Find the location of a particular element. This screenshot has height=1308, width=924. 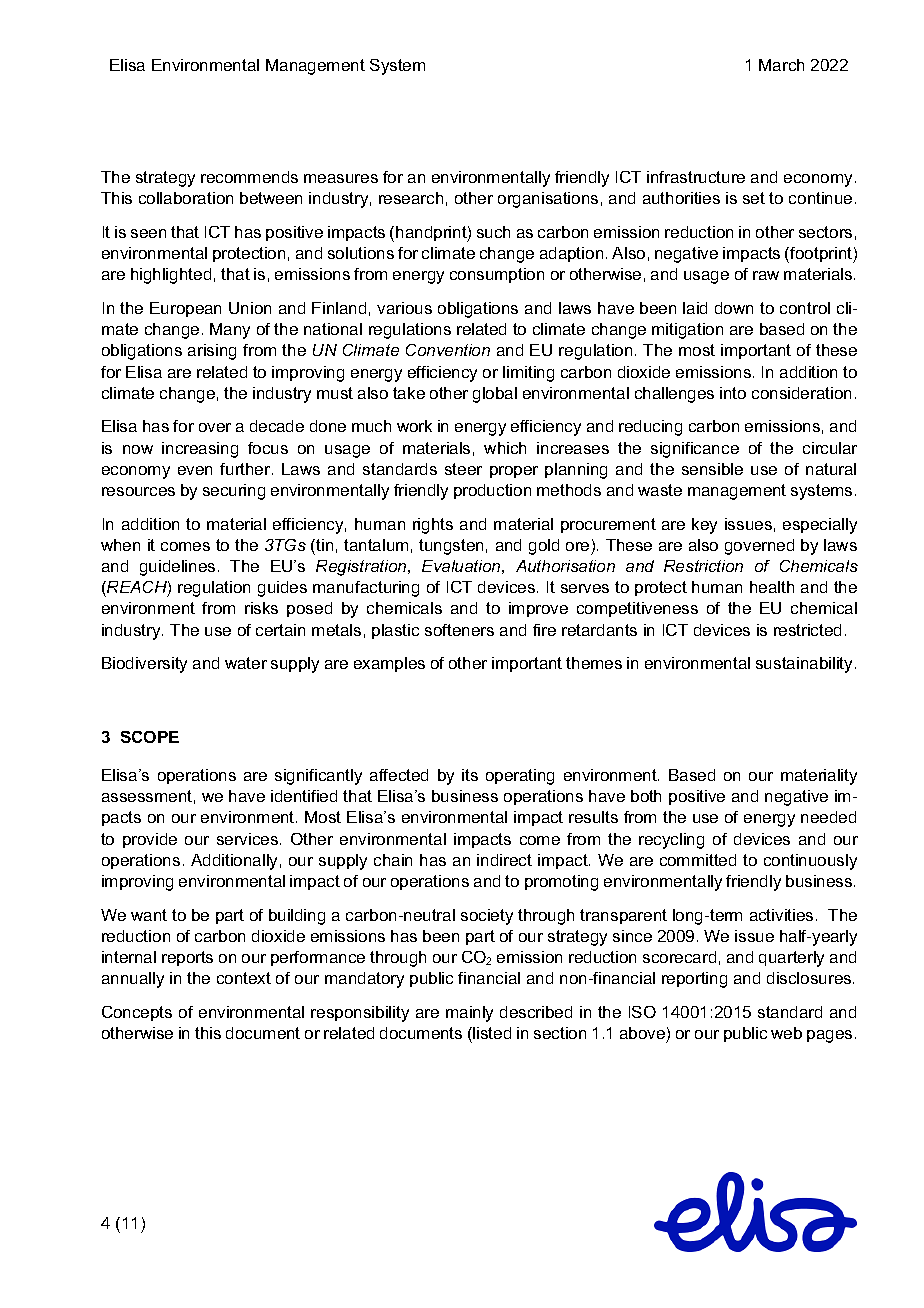

into is located at coordinates (733, 393).
